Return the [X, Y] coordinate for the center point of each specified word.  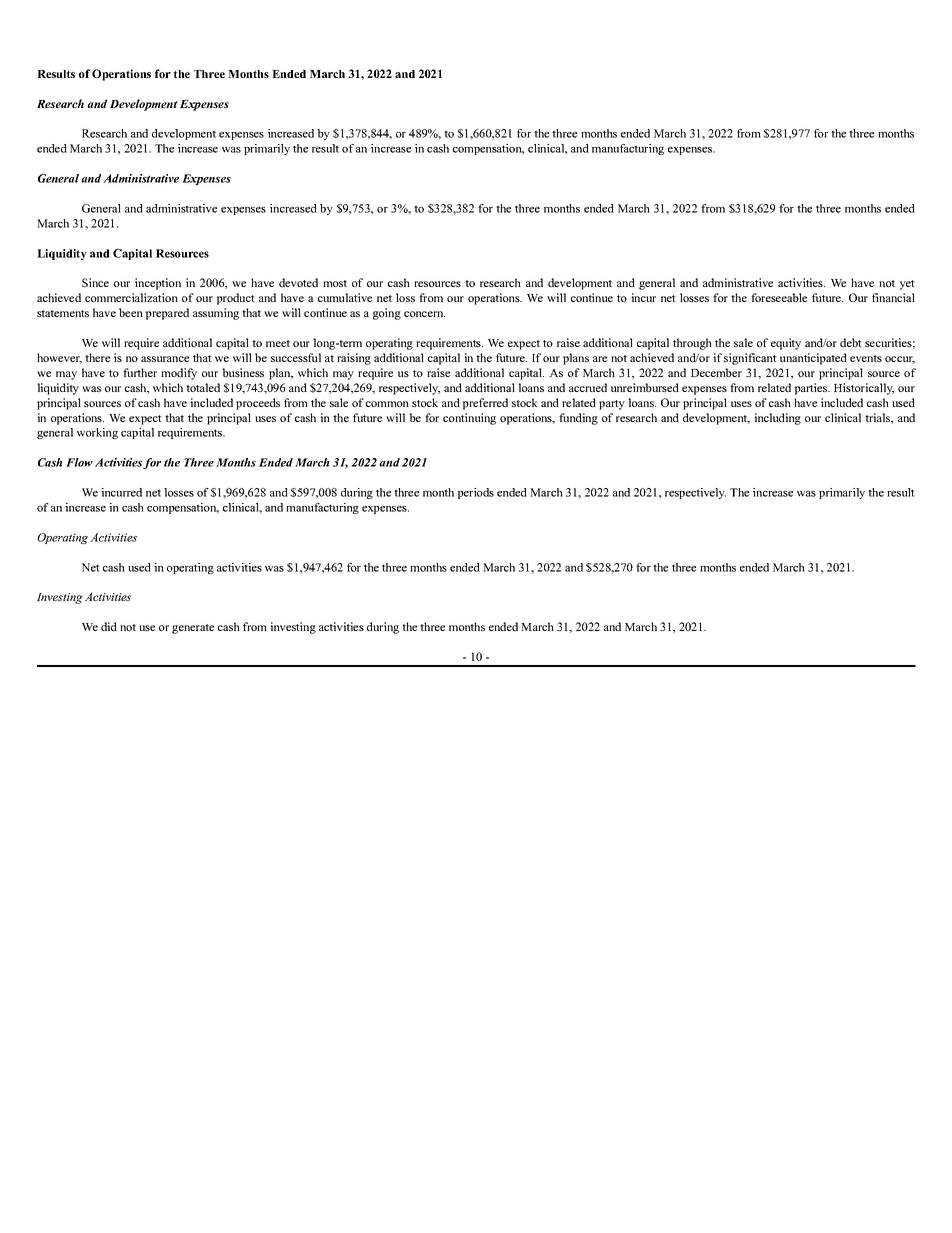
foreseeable [779, 297]
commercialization [131, 297]
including [777, 419]
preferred [485, 404]
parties [812, 389]
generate [193, 629]
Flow [79, 462]
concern [424, 314]
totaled [203, 387]
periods [476, 493]
